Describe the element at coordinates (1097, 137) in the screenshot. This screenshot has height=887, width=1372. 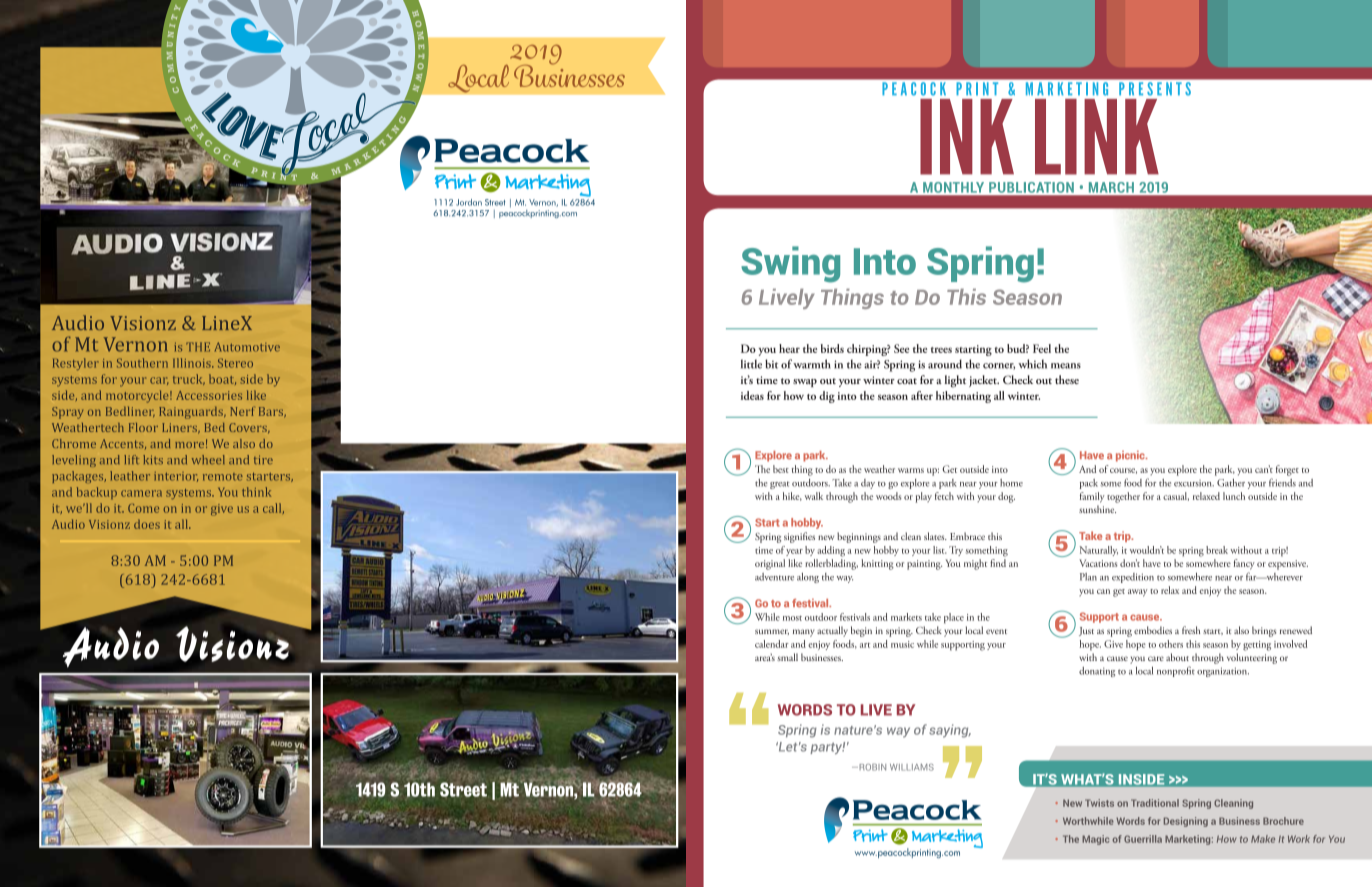
I see `LINK` at that location.
